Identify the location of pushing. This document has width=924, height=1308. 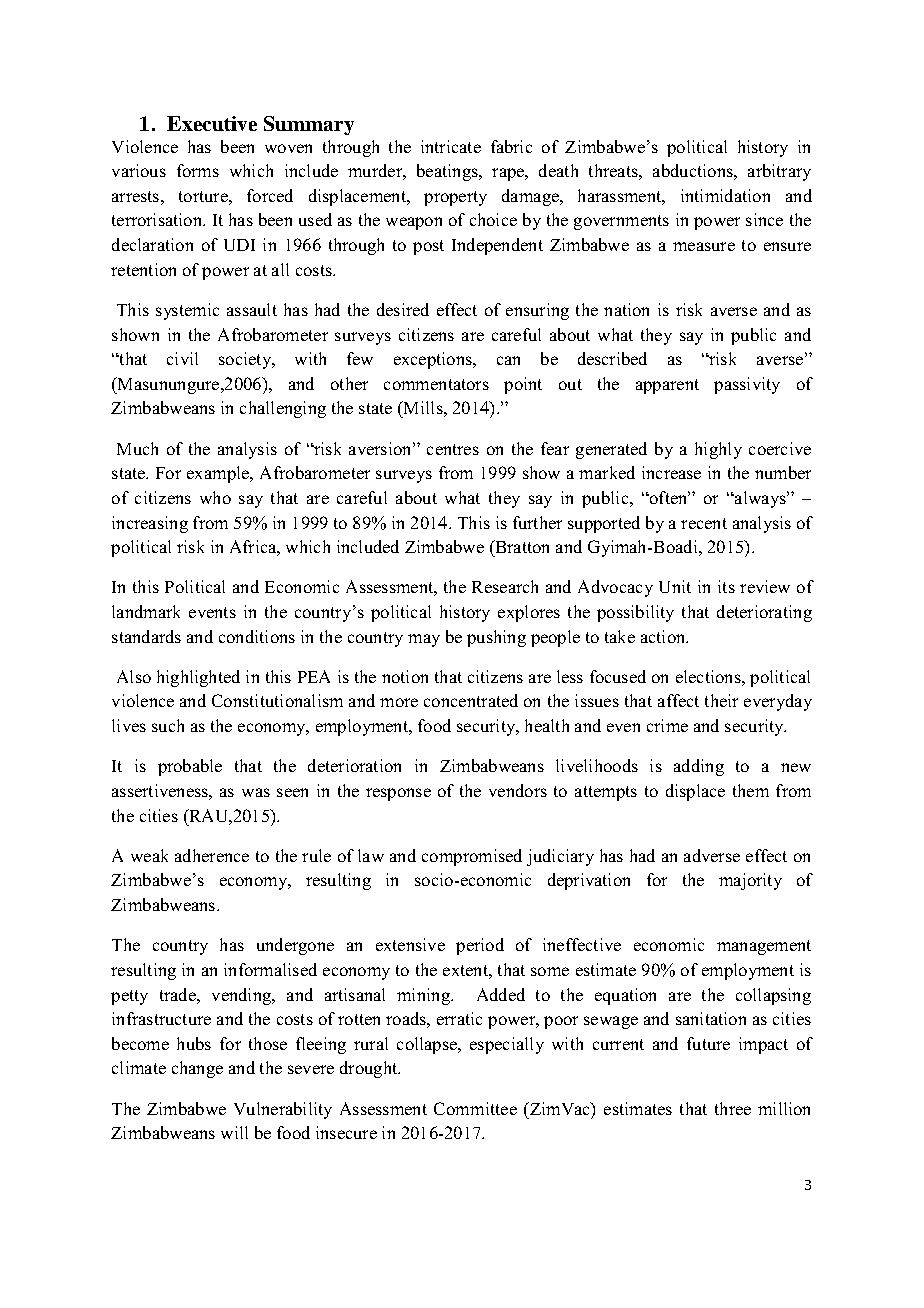
(496, 638).
